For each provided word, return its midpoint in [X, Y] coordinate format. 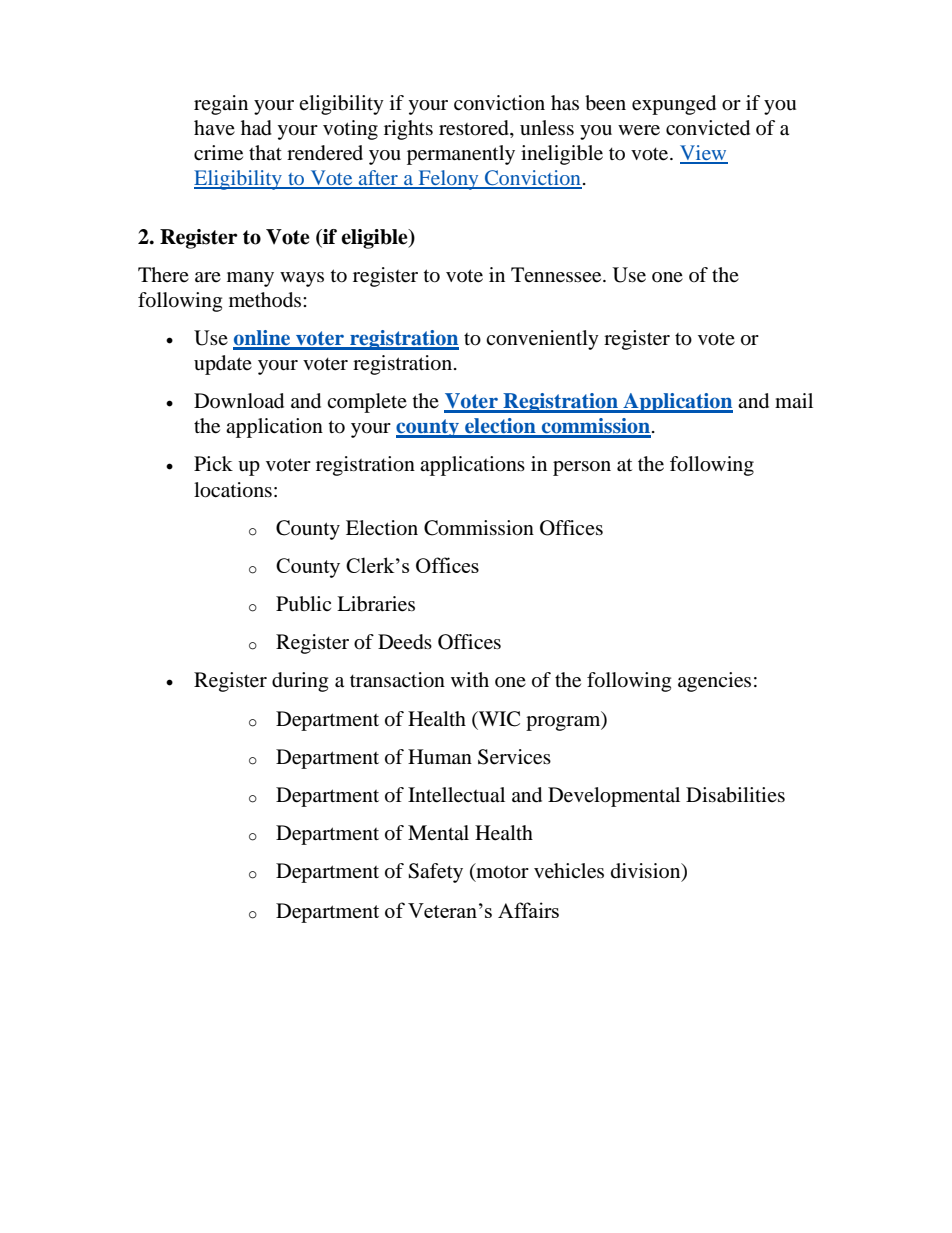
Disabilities [735, 795]
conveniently [542, 340]
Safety [435, 873]
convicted [708, 128]
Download [239, 401]
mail [794, 400]
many [250, 279]
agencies [714, 682]
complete [367, 403]
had [256, 128]
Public [303, 604]
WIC [498, 719]
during [300, 682]
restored [475, 129]
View [704, 154]
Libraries [376, 604]
